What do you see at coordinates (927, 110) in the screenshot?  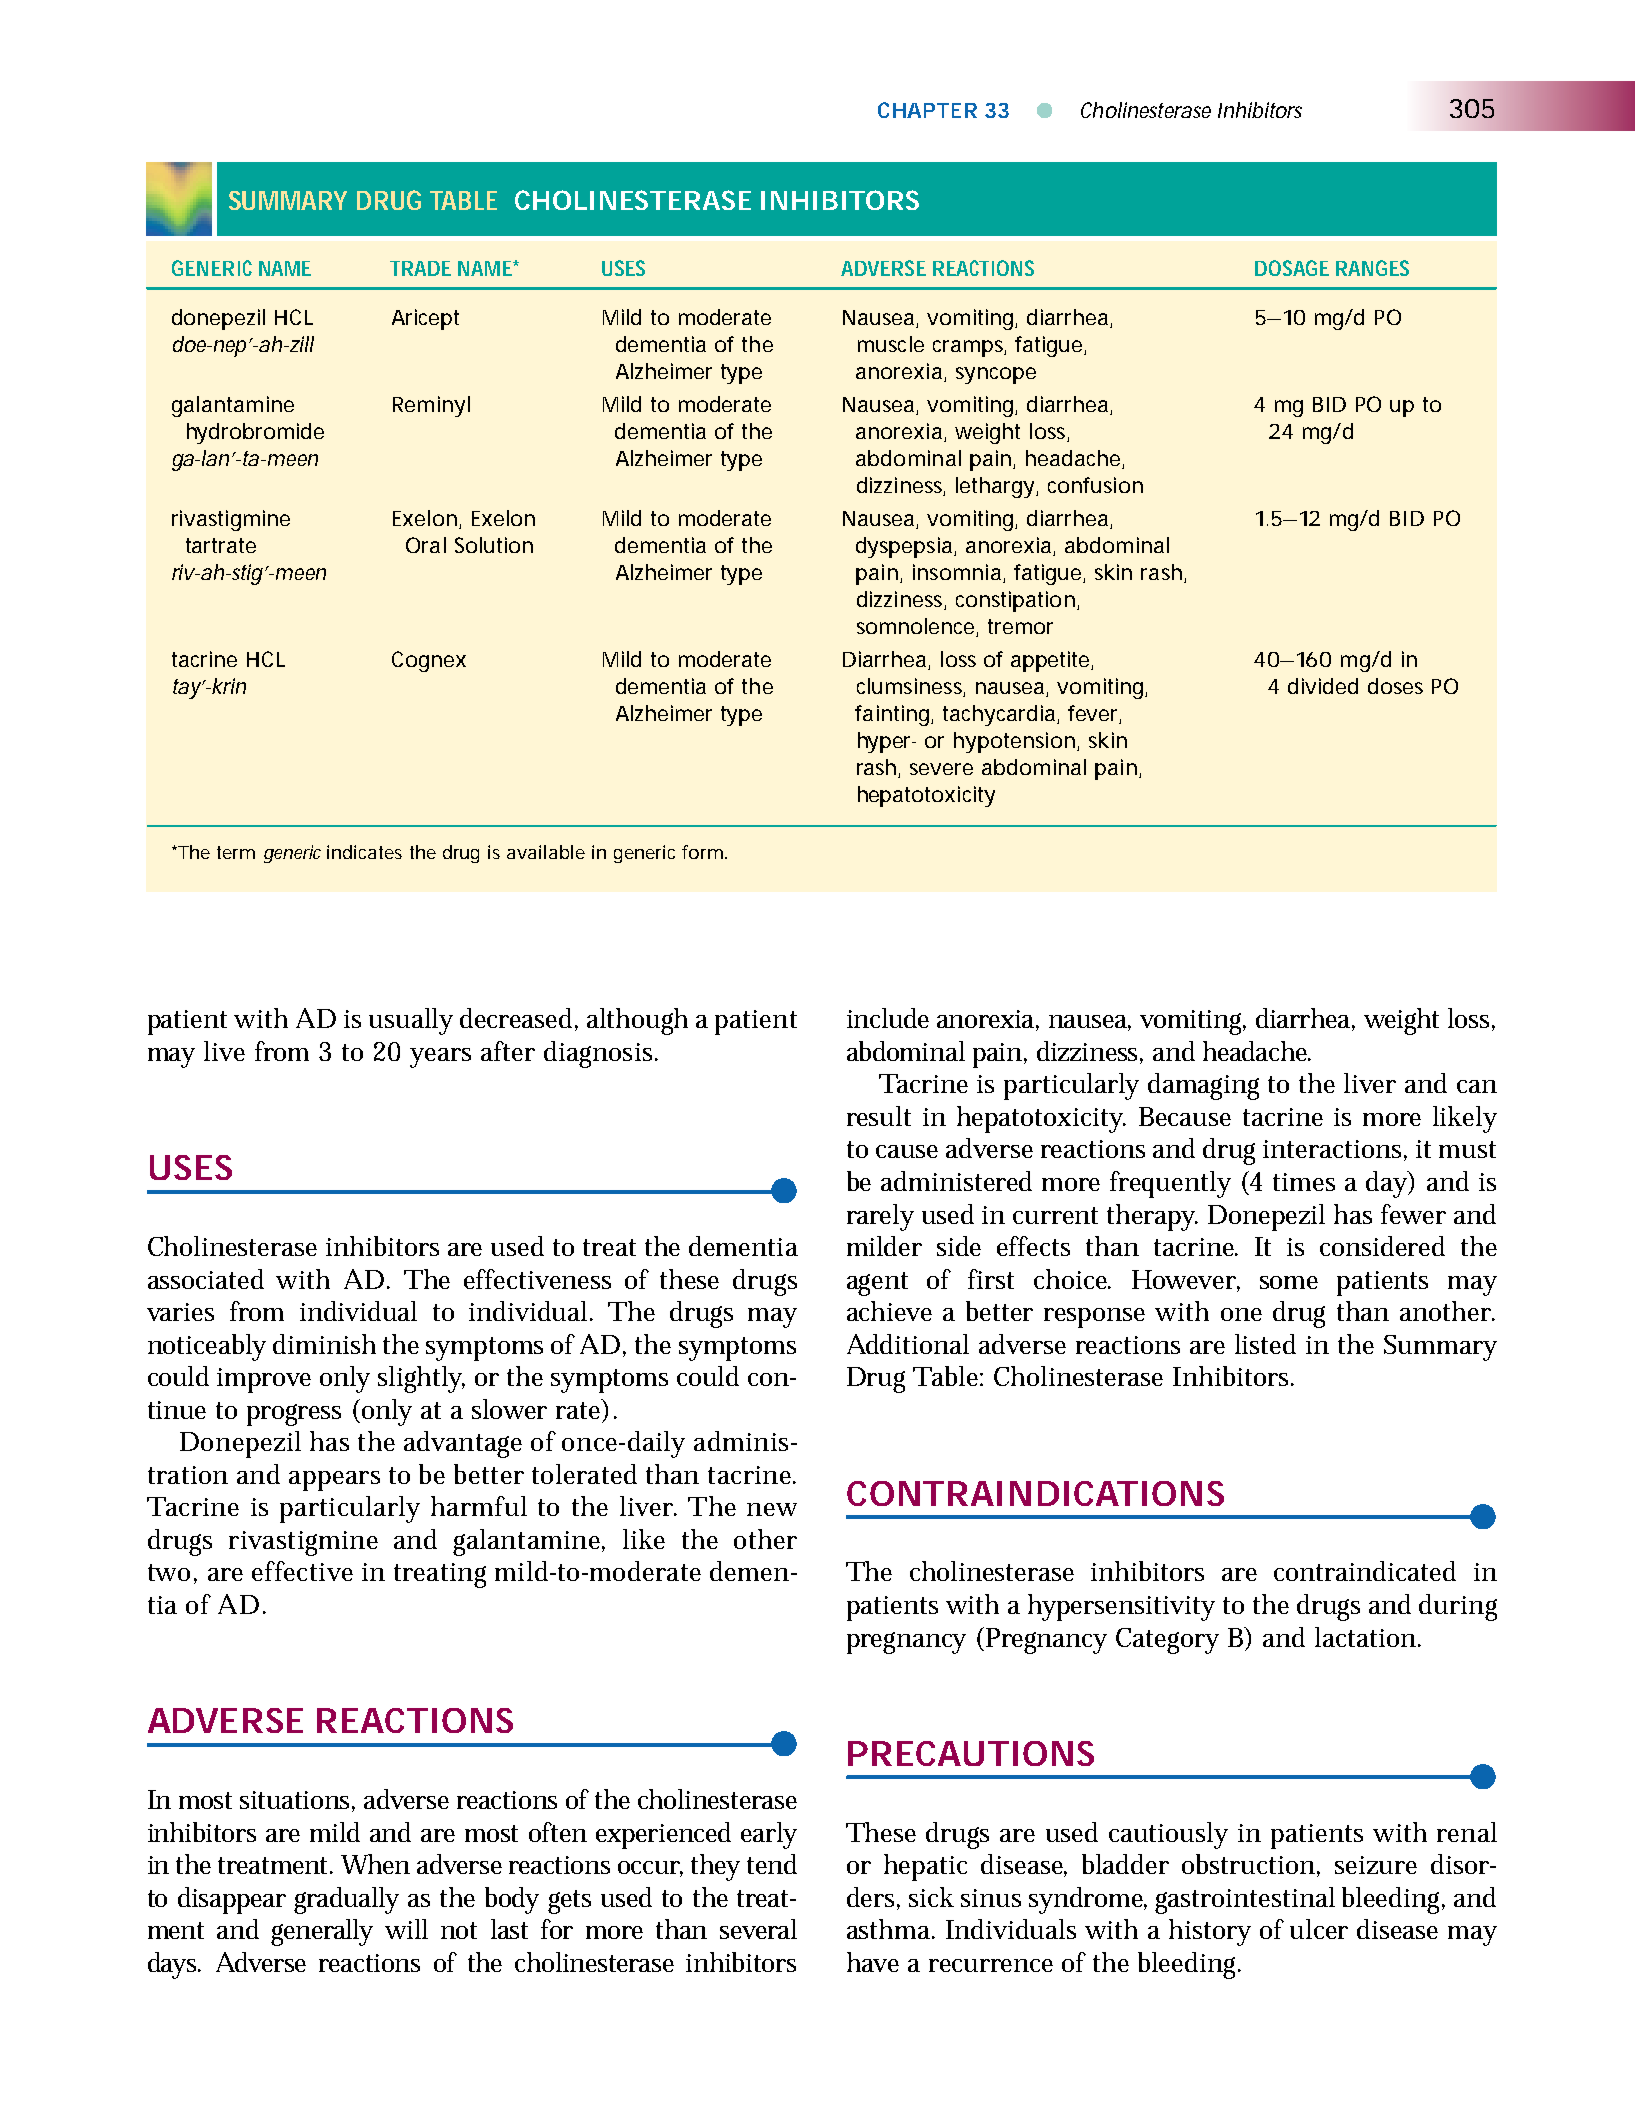 I see `CHAPTER` at bounding box center [927, 110].
